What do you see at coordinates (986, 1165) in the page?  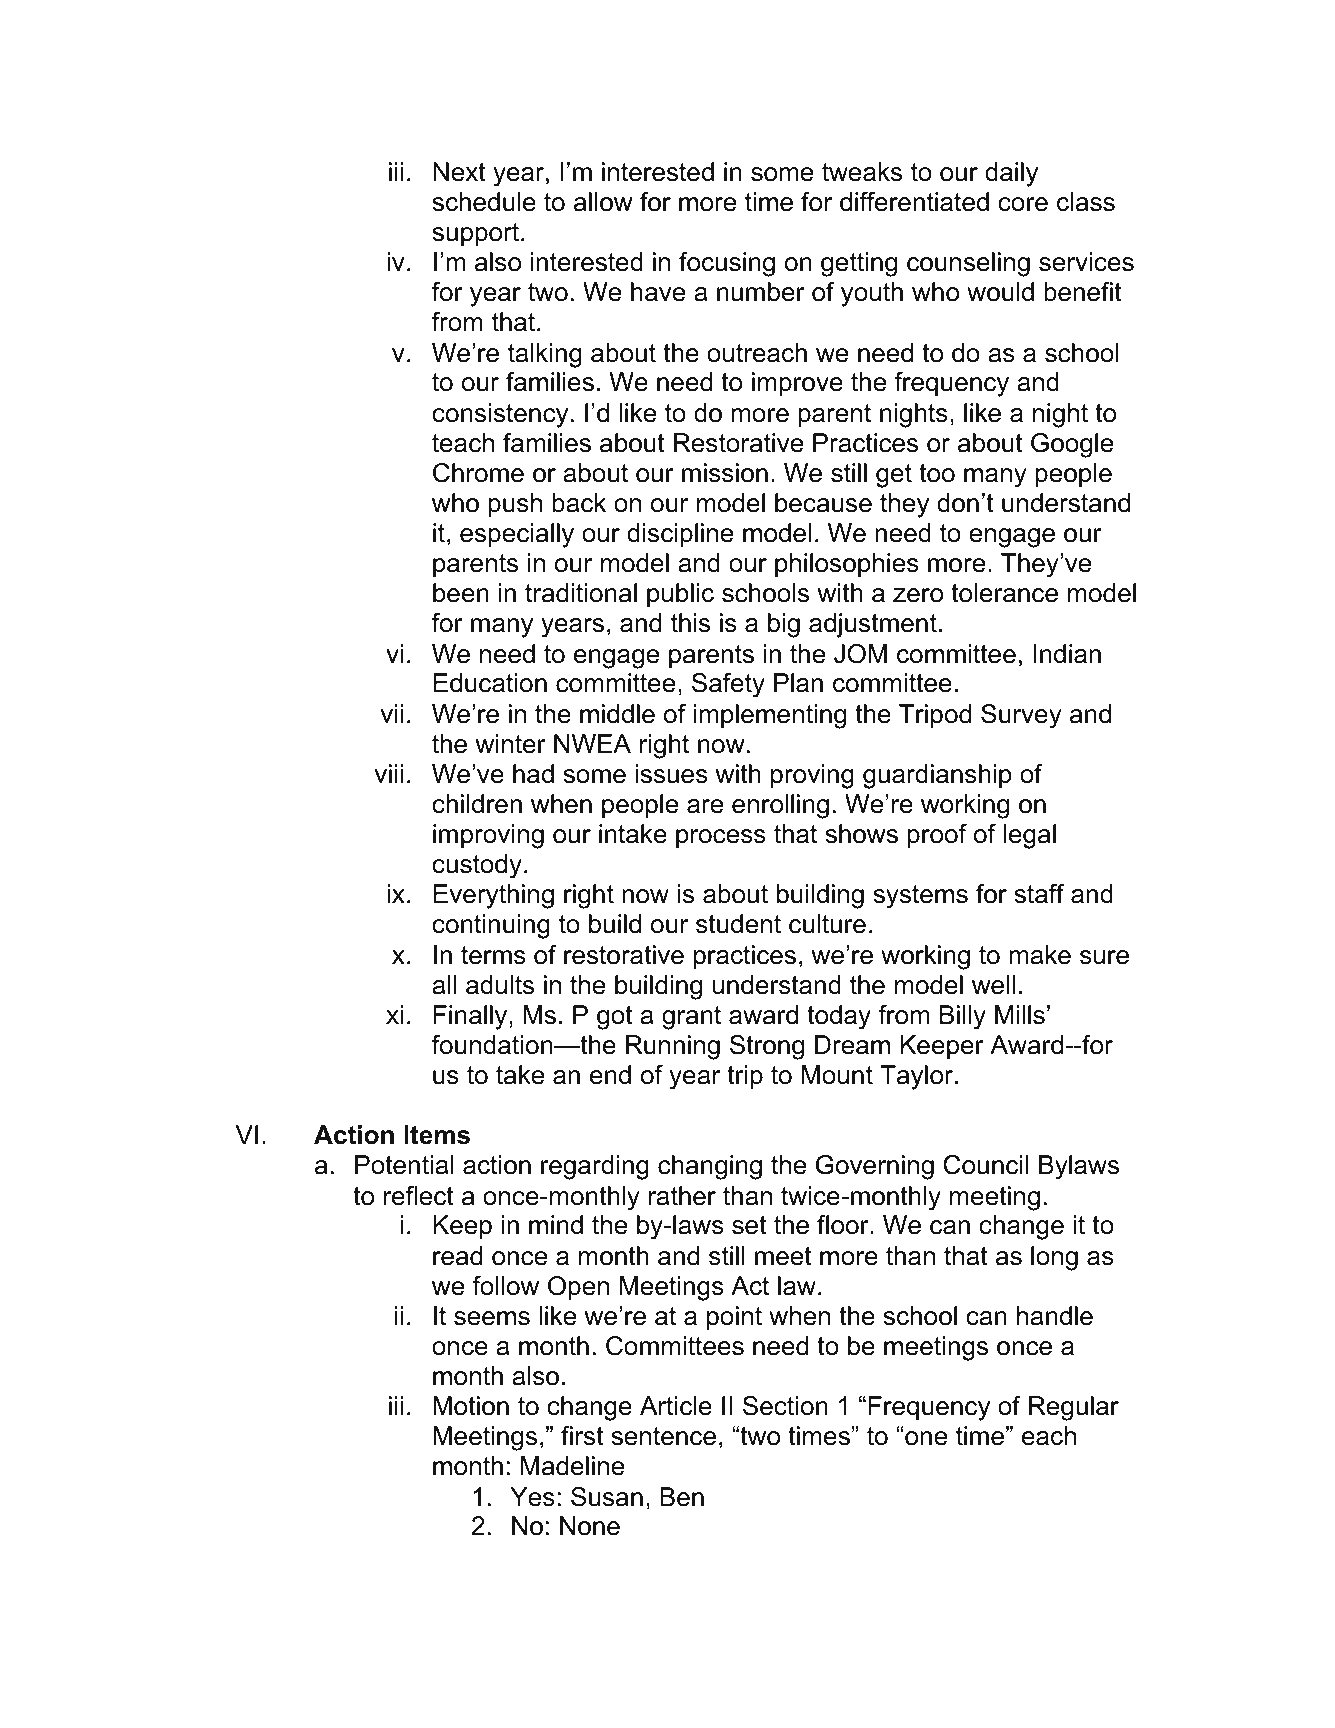 I see `Council` at bounding box center [986, 1165].
